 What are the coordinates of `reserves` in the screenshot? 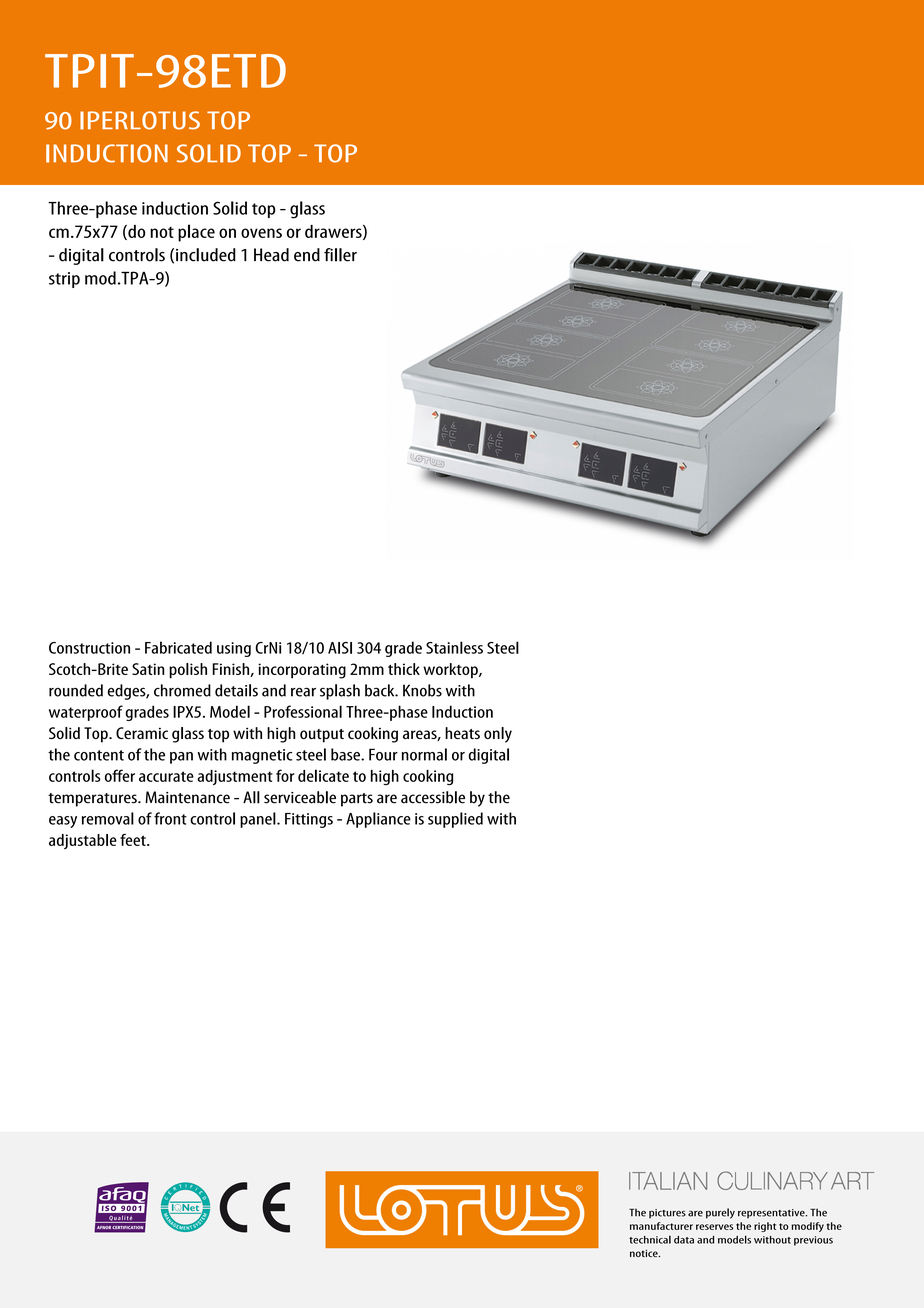 It's located at (714, 1227).
